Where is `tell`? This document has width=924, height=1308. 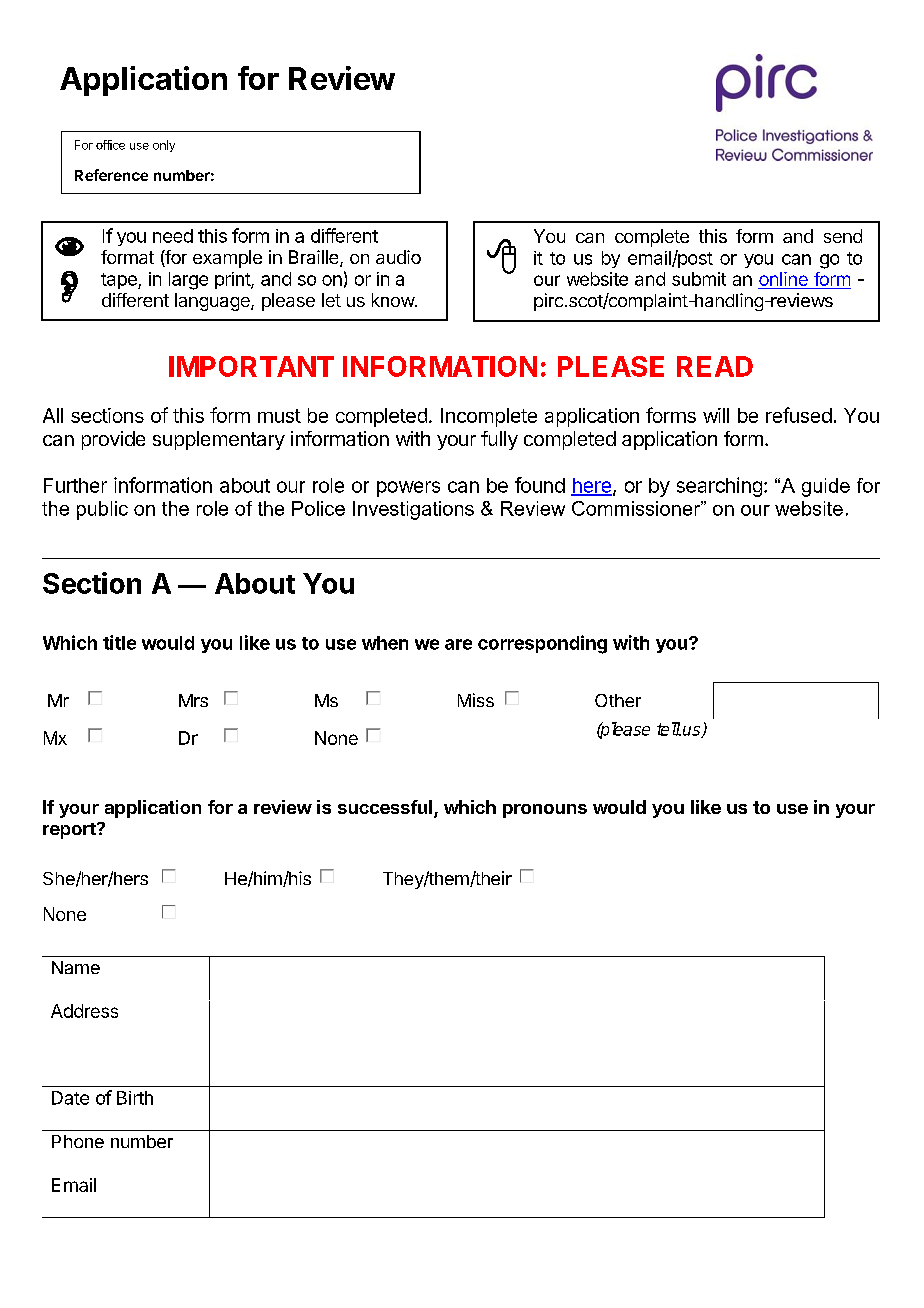
tell is located at coordinates (669, 729).
